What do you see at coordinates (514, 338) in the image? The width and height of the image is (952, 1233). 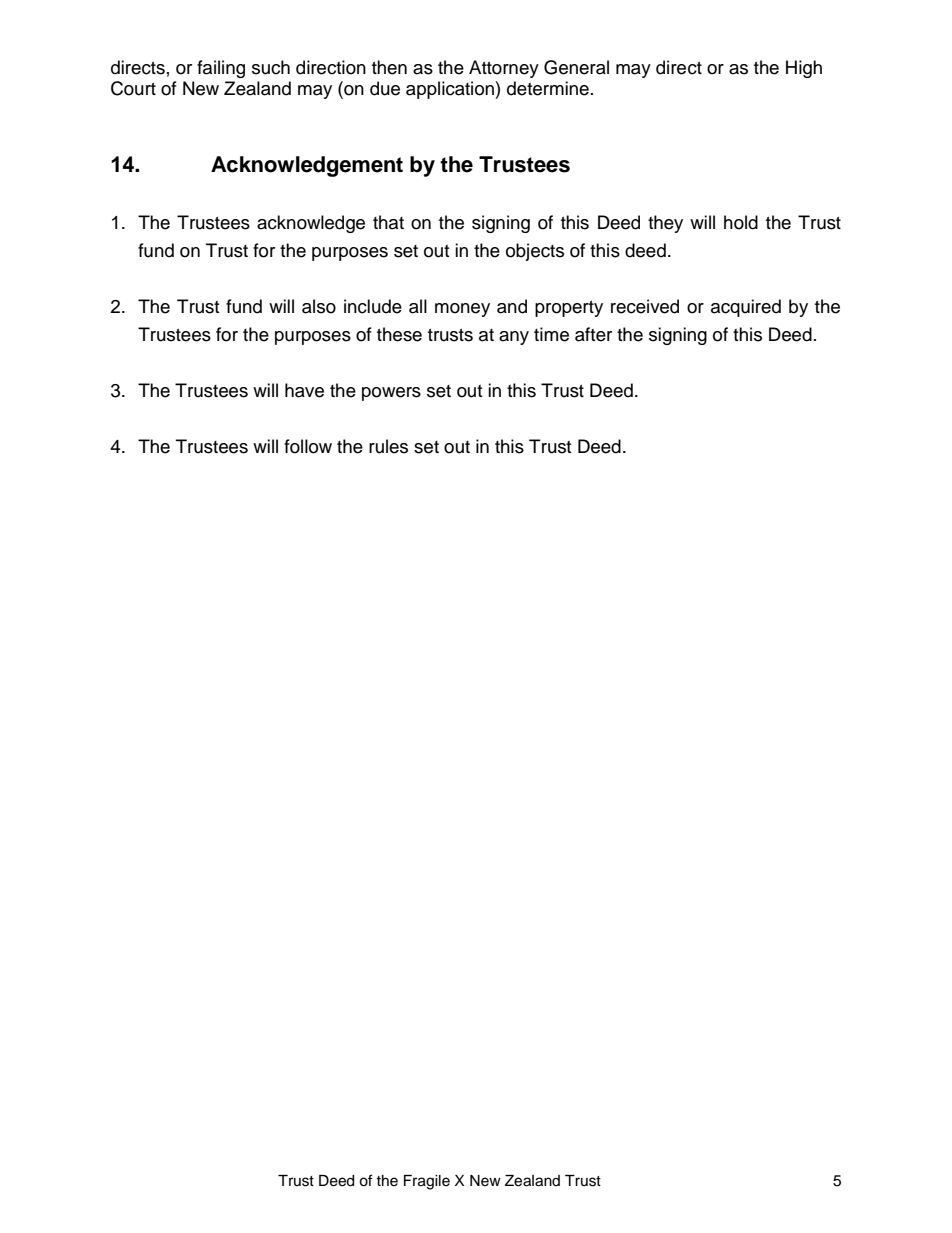 I see `any` at bounding box center [514, 338].
